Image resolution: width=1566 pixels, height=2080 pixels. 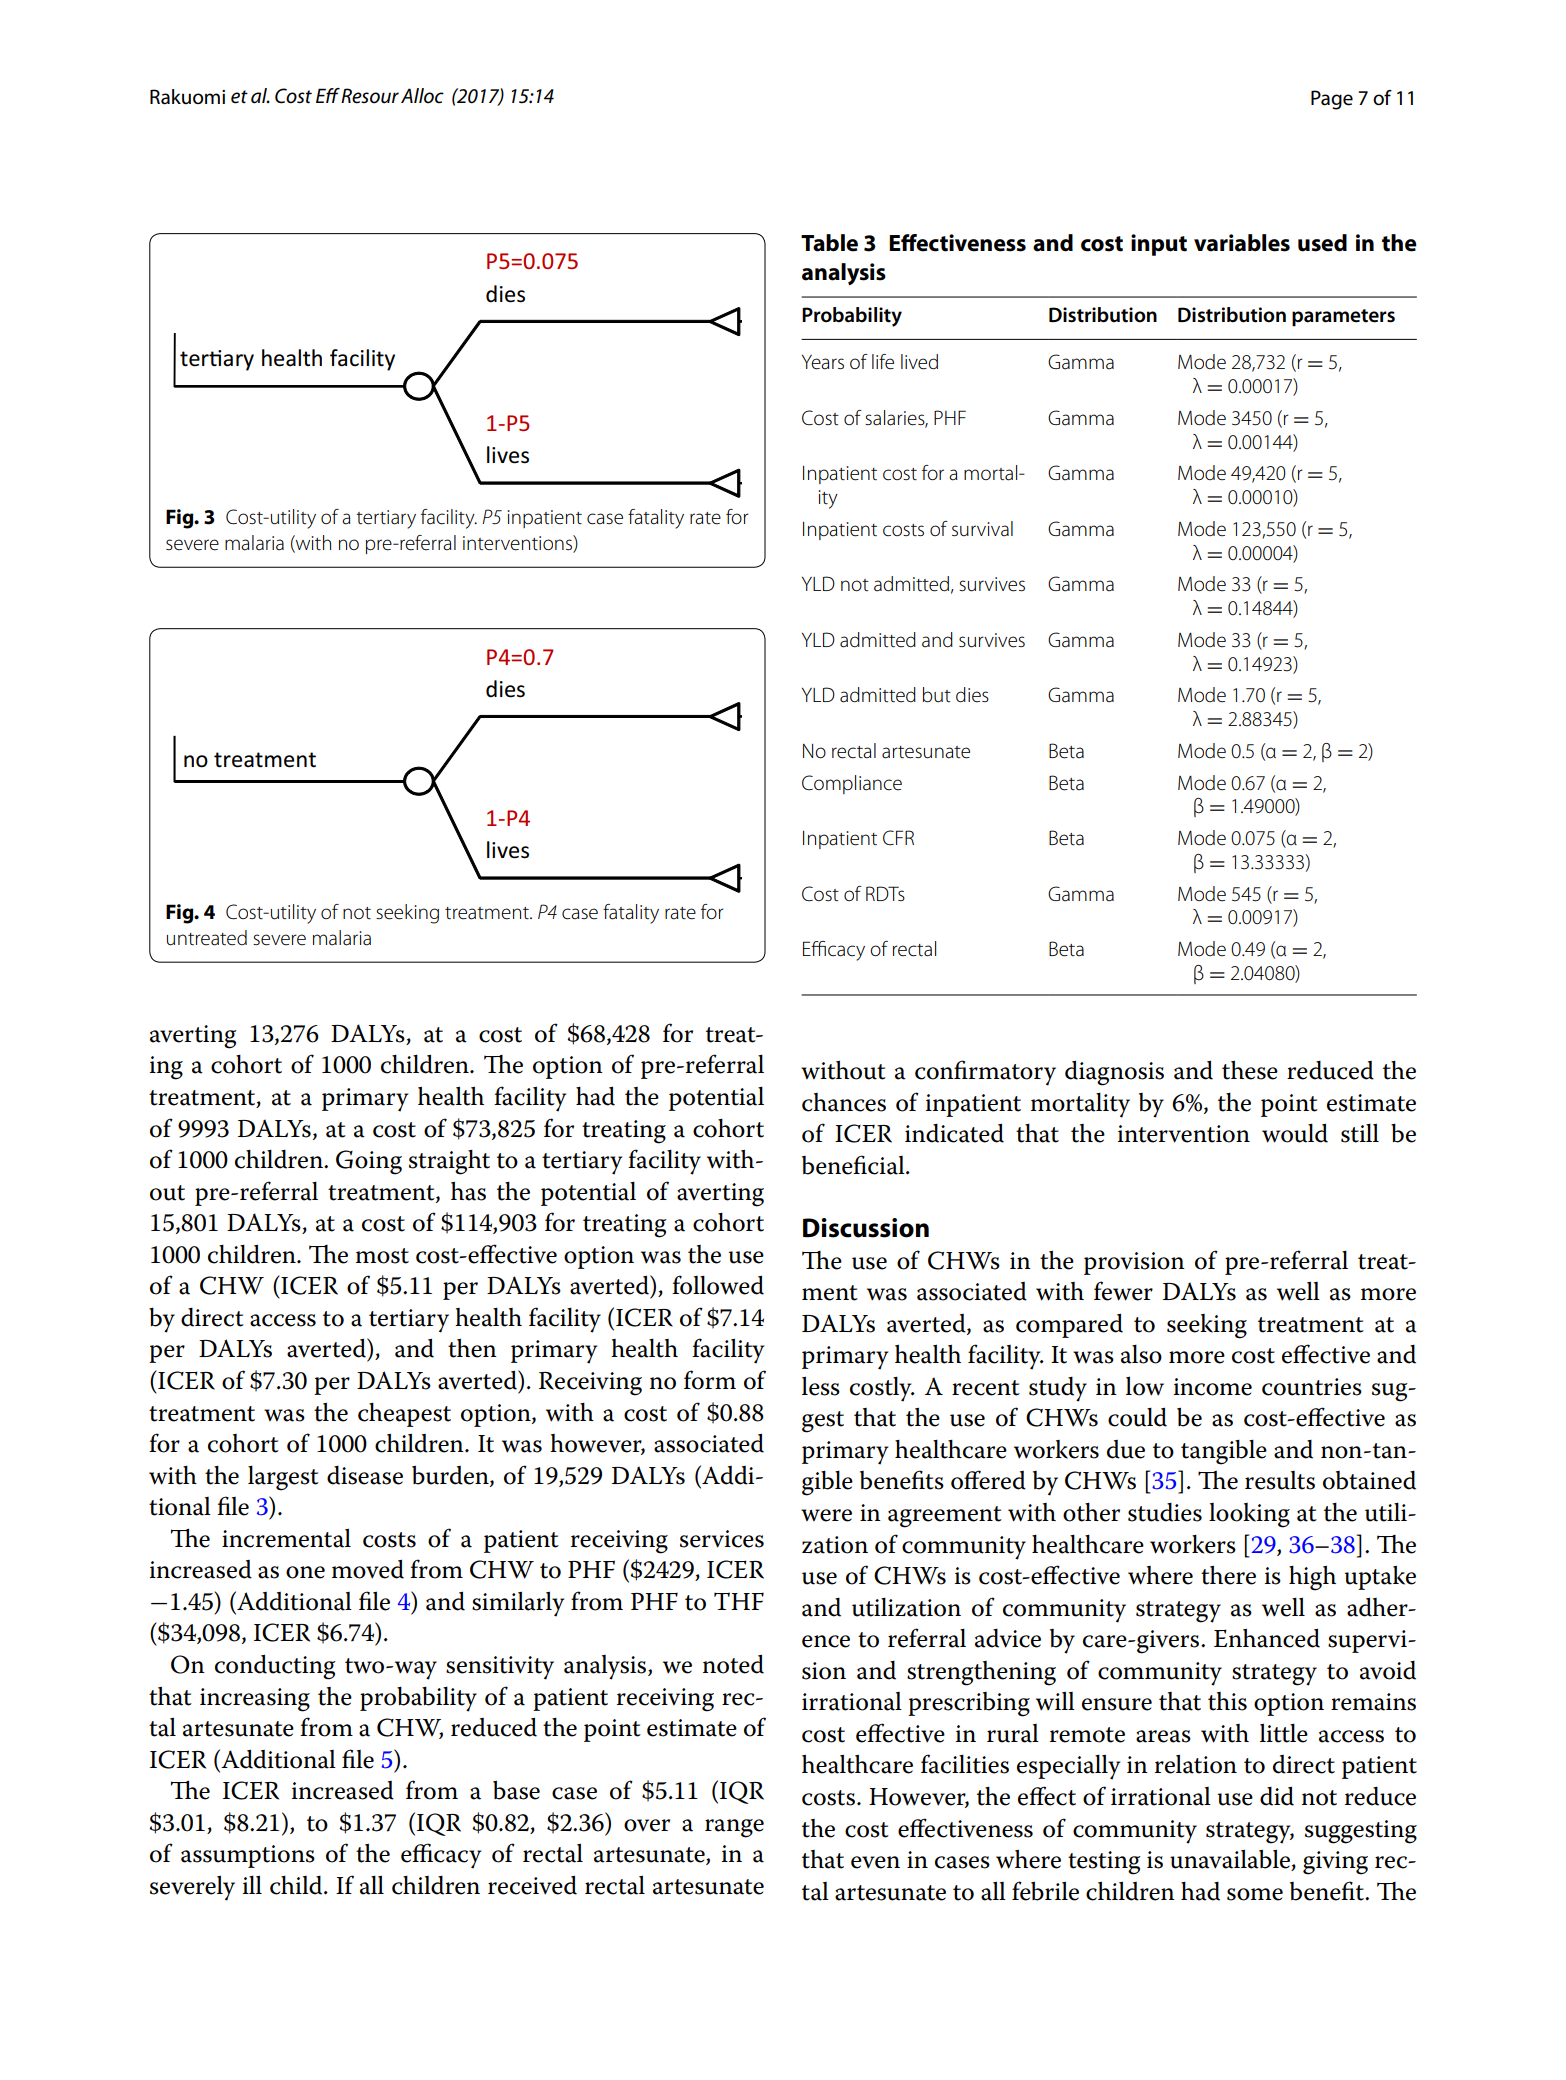 What do you see at coordinates (1250, 1070) in the page?
I see `these` at bounding box center [1250, 1070].
